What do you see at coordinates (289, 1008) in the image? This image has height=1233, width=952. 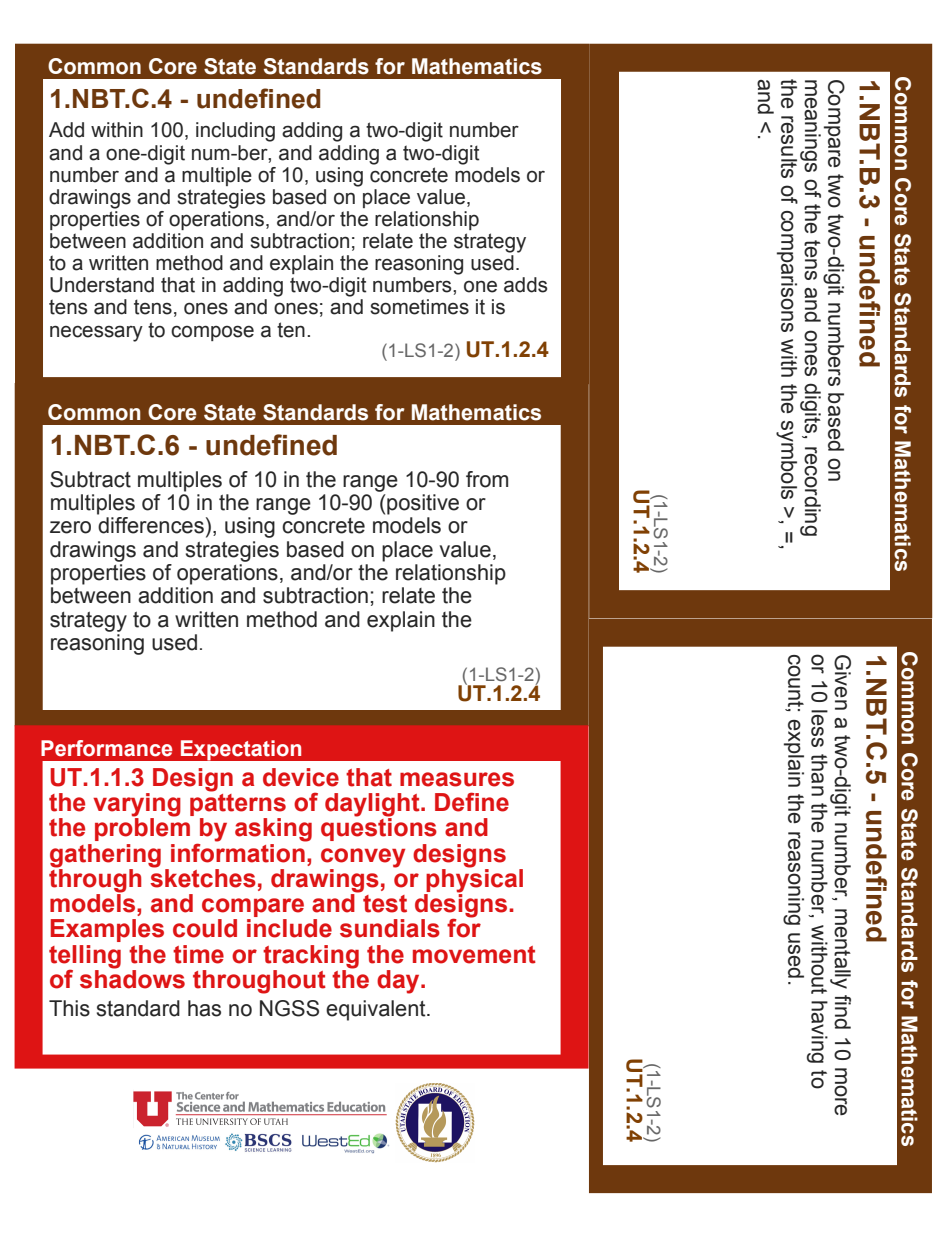 I see `NGSS` at bounding box center [289, 1008].
